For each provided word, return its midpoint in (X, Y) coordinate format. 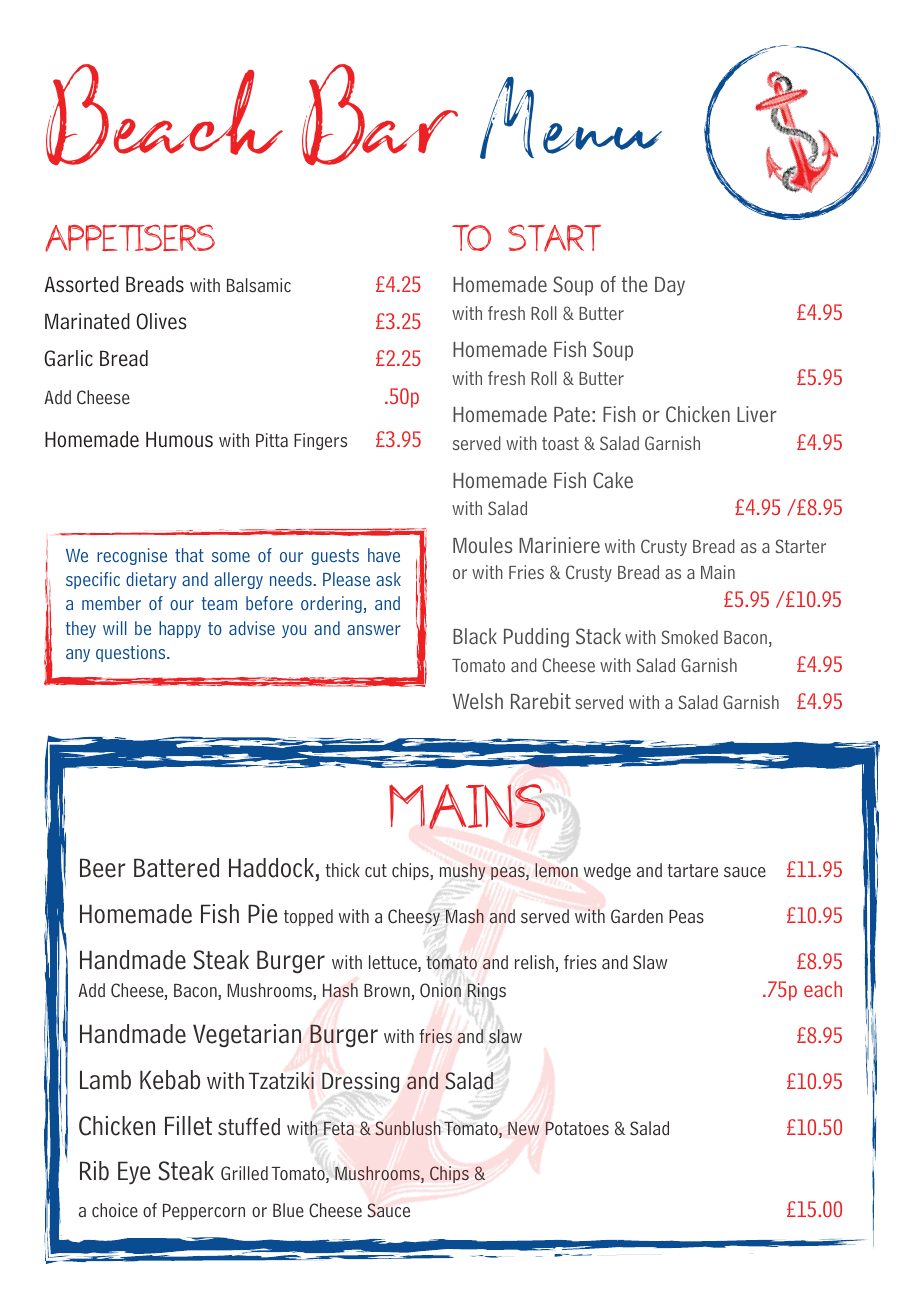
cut (376, 870)
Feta (339, 1128)
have (384, 555)
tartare (692, 871)
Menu (571, 118)
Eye (134, 1173)
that (189, 555)
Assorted (82, 284)
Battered (176, 868)
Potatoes (577, 1128)
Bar (380, 115)
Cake (613, 480)
